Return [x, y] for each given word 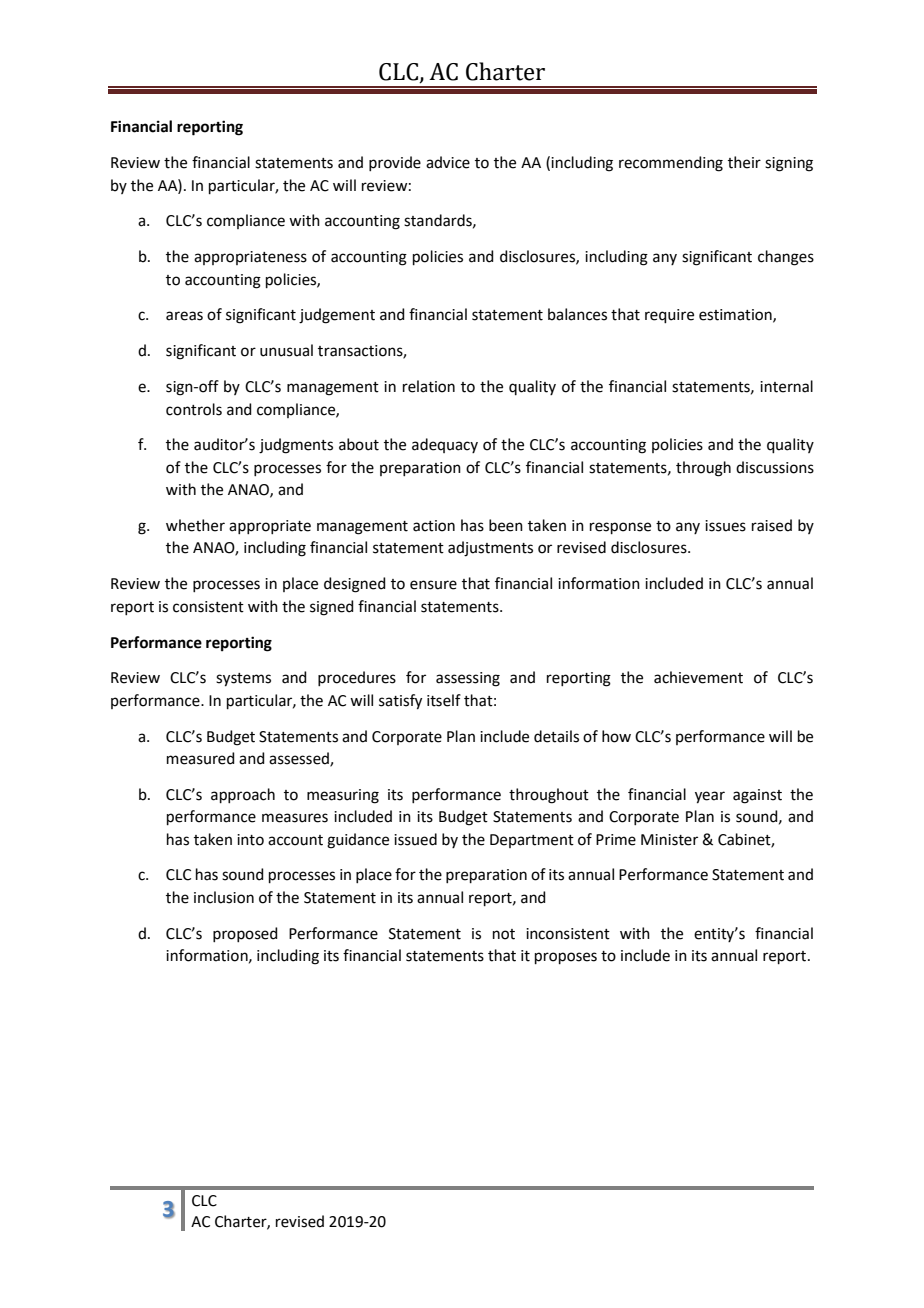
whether [195, 525]
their [744, 162]
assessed [300, 759]
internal [786, 386]
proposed [245, 934]
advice [448, 162]
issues [725, 526]
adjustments [490, 549]
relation [429, 386]
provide [395, 163]
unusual [286, 350]
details [556, 736]
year [710, 797]
